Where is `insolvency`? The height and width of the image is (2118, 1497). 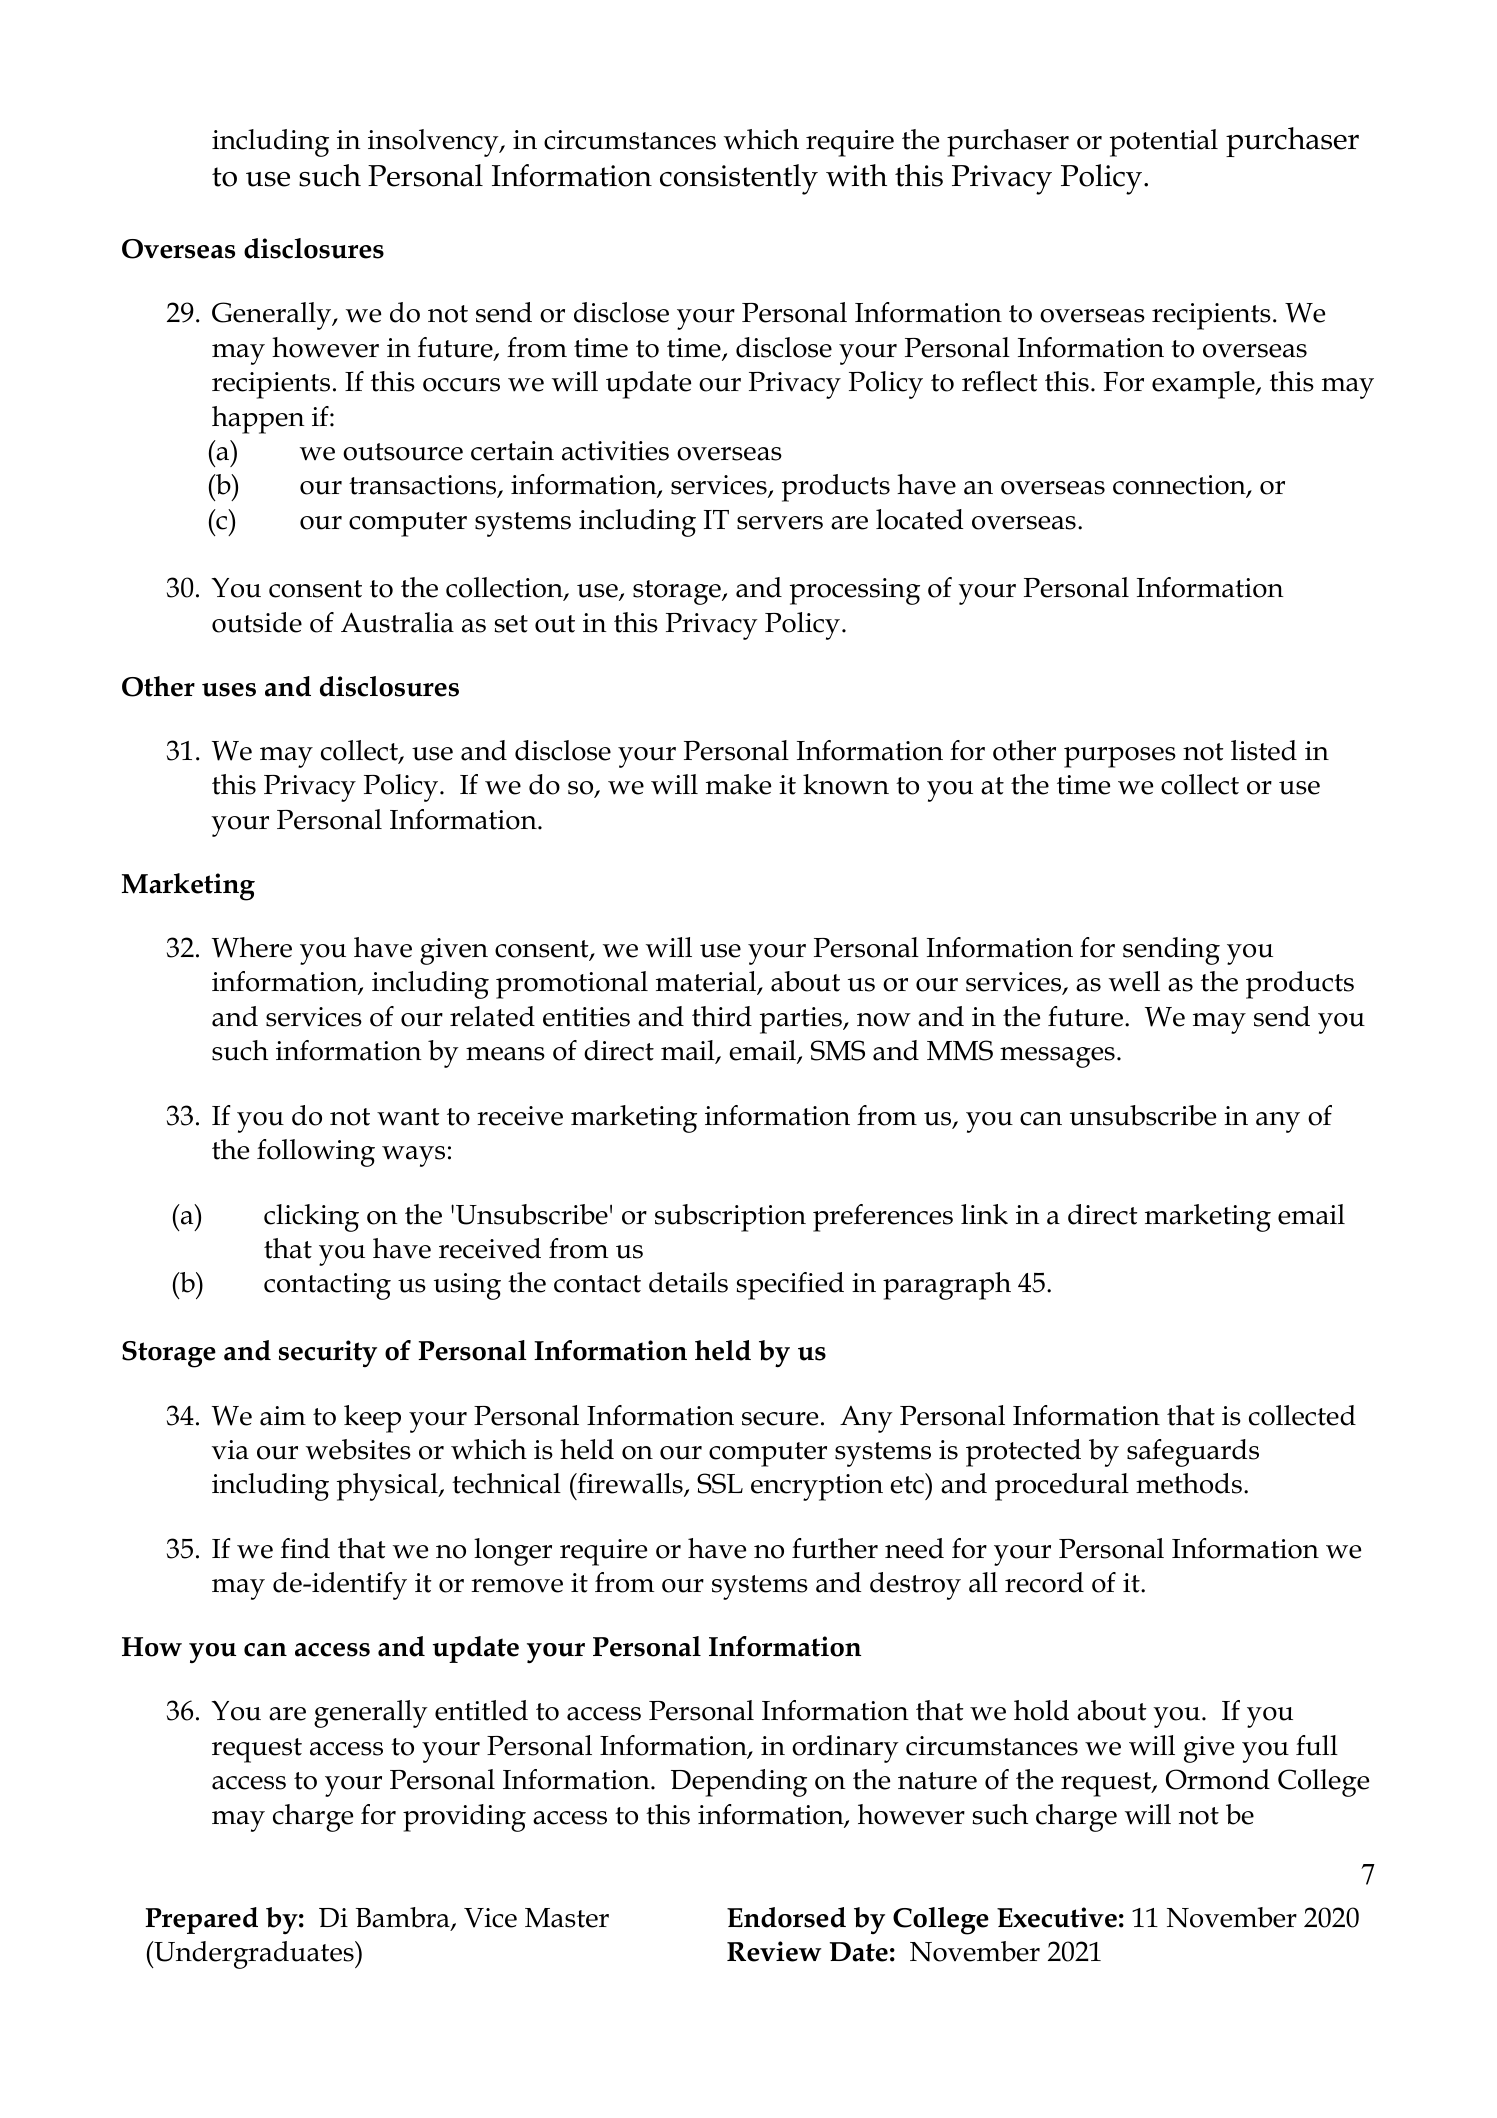
insolvency is located at coordinates (434, 143).
